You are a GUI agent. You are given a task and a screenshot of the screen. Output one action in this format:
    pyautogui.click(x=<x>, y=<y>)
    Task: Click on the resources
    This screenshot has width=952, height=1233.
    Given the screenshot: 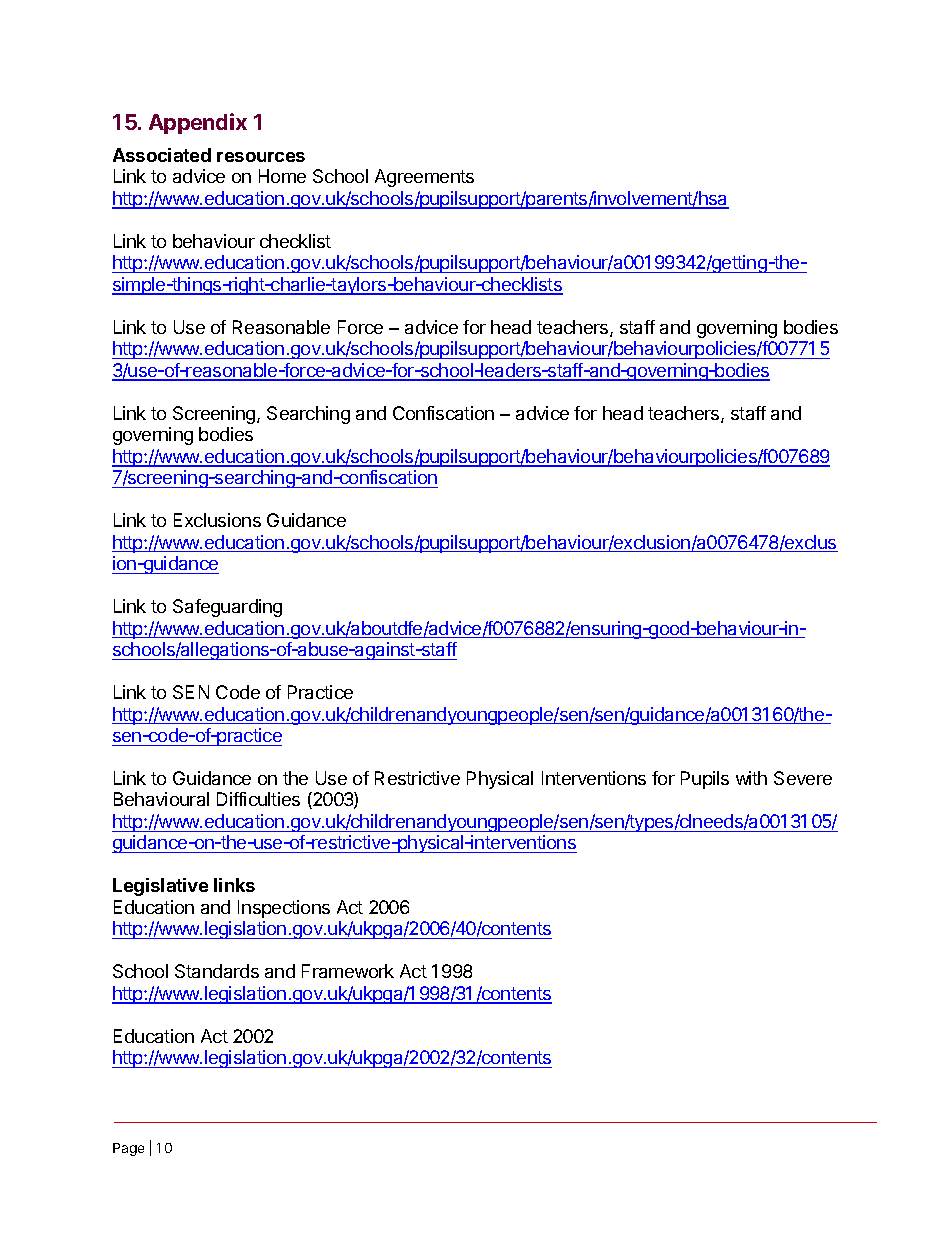 What is the action you would take?
    pyautogui.click(x=261, y=157)
